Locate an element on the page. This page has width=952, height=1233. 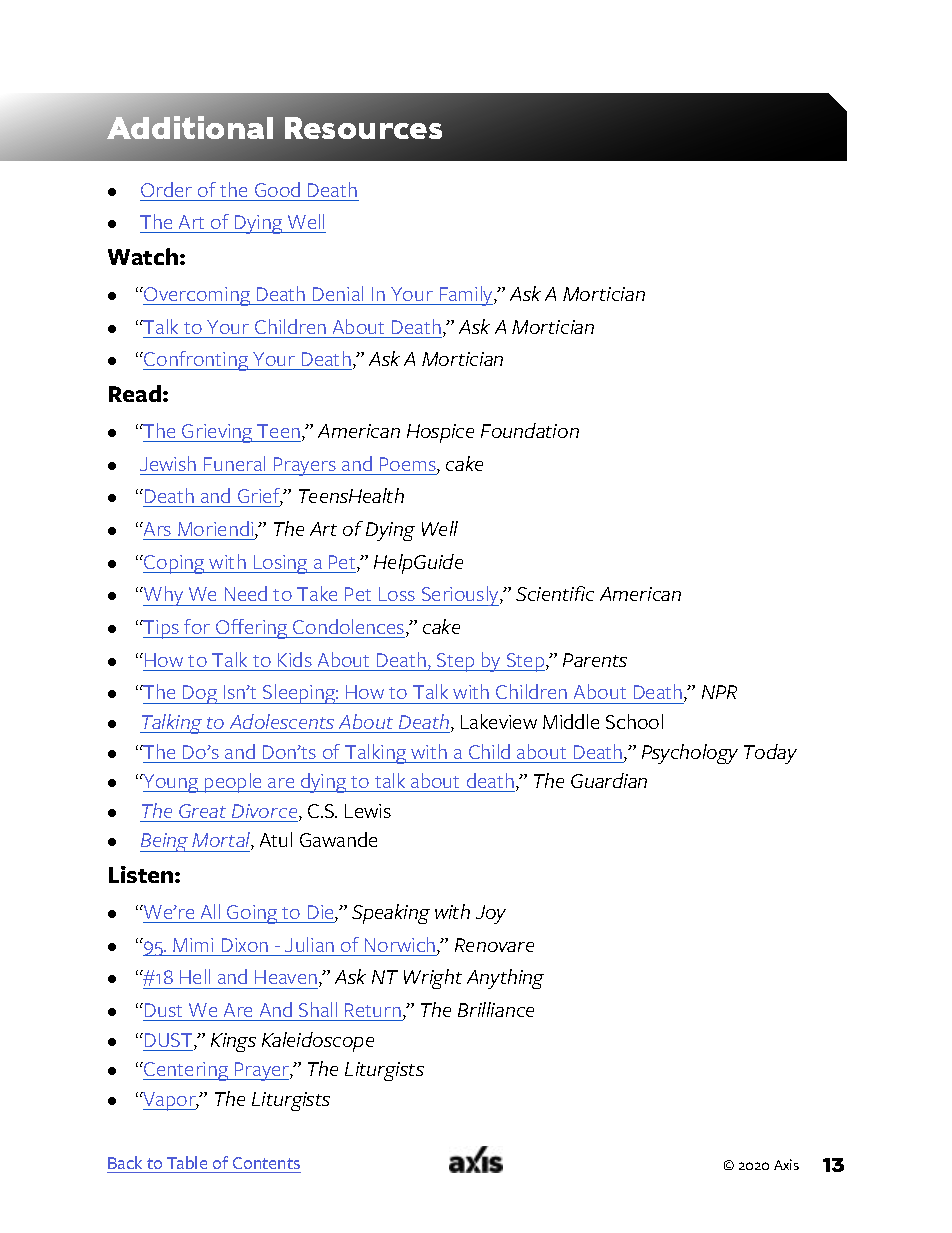
Grieving is located at coordinates (217, 433).
